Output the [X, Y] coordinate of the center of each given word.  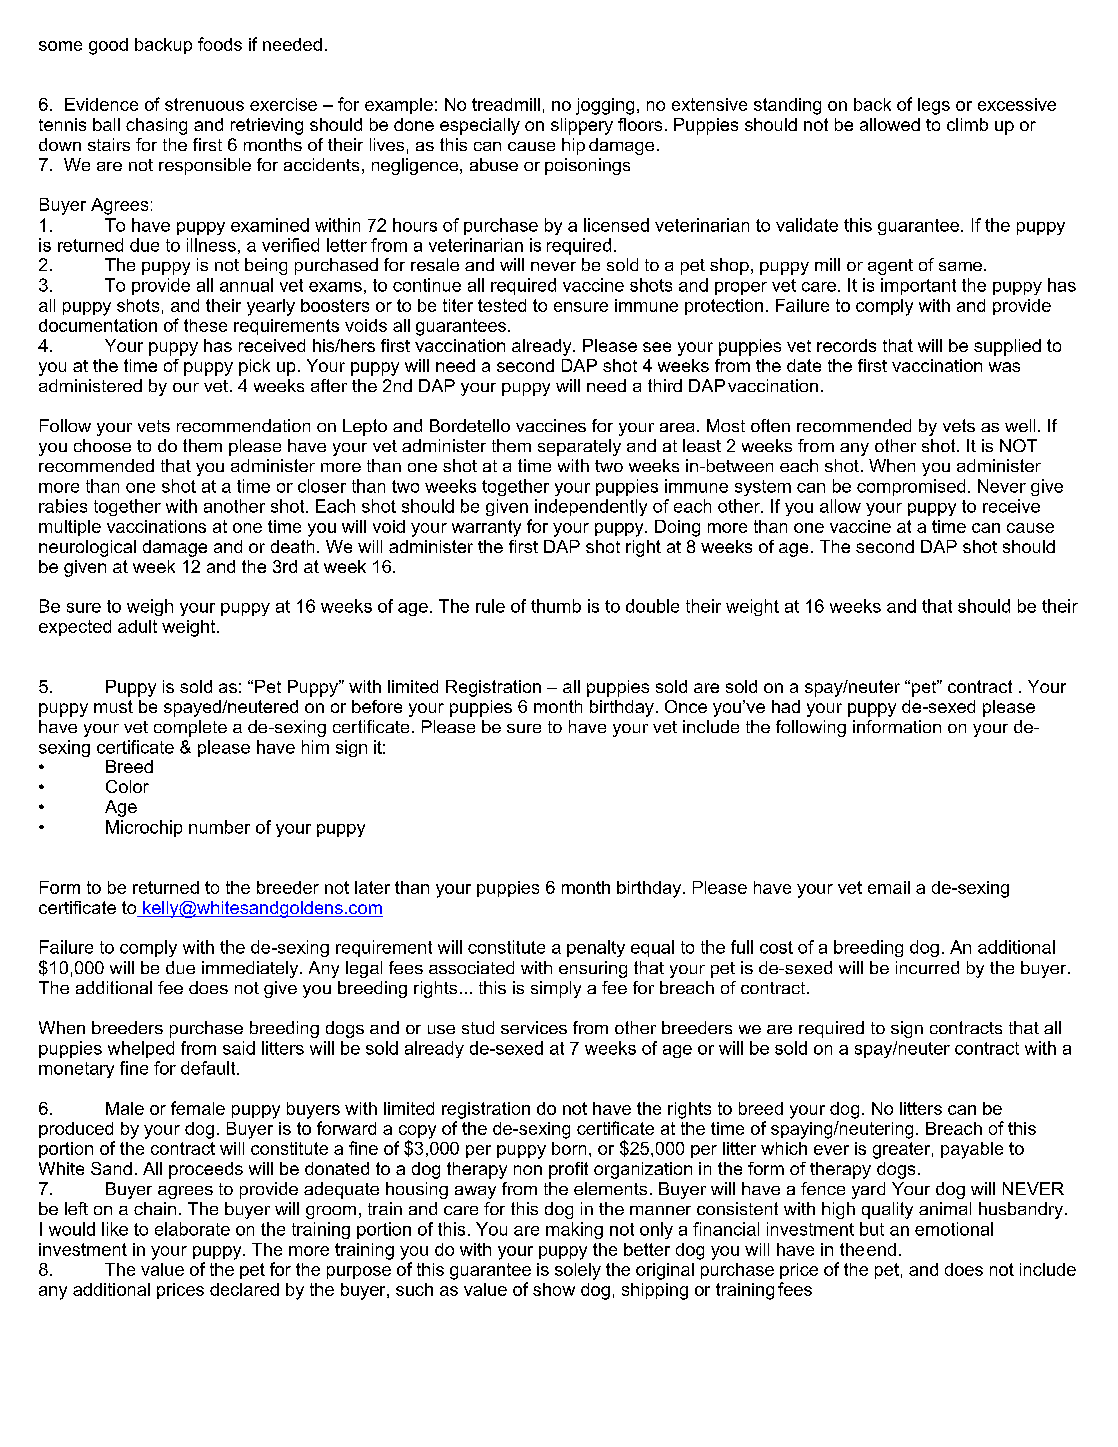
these [205, 325]
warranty [486, 528]
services [534, 1027]
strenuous [204, 104]
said [239, 1048]
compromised [911, 487]
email [889, 887]
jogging [605, 106]
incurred [927, 967]
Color [127, 786]
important [918, 286]
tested [502, 305]
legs [934, 106]
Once [686, 706]
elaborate [192, 1229]
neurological [87, 548]
